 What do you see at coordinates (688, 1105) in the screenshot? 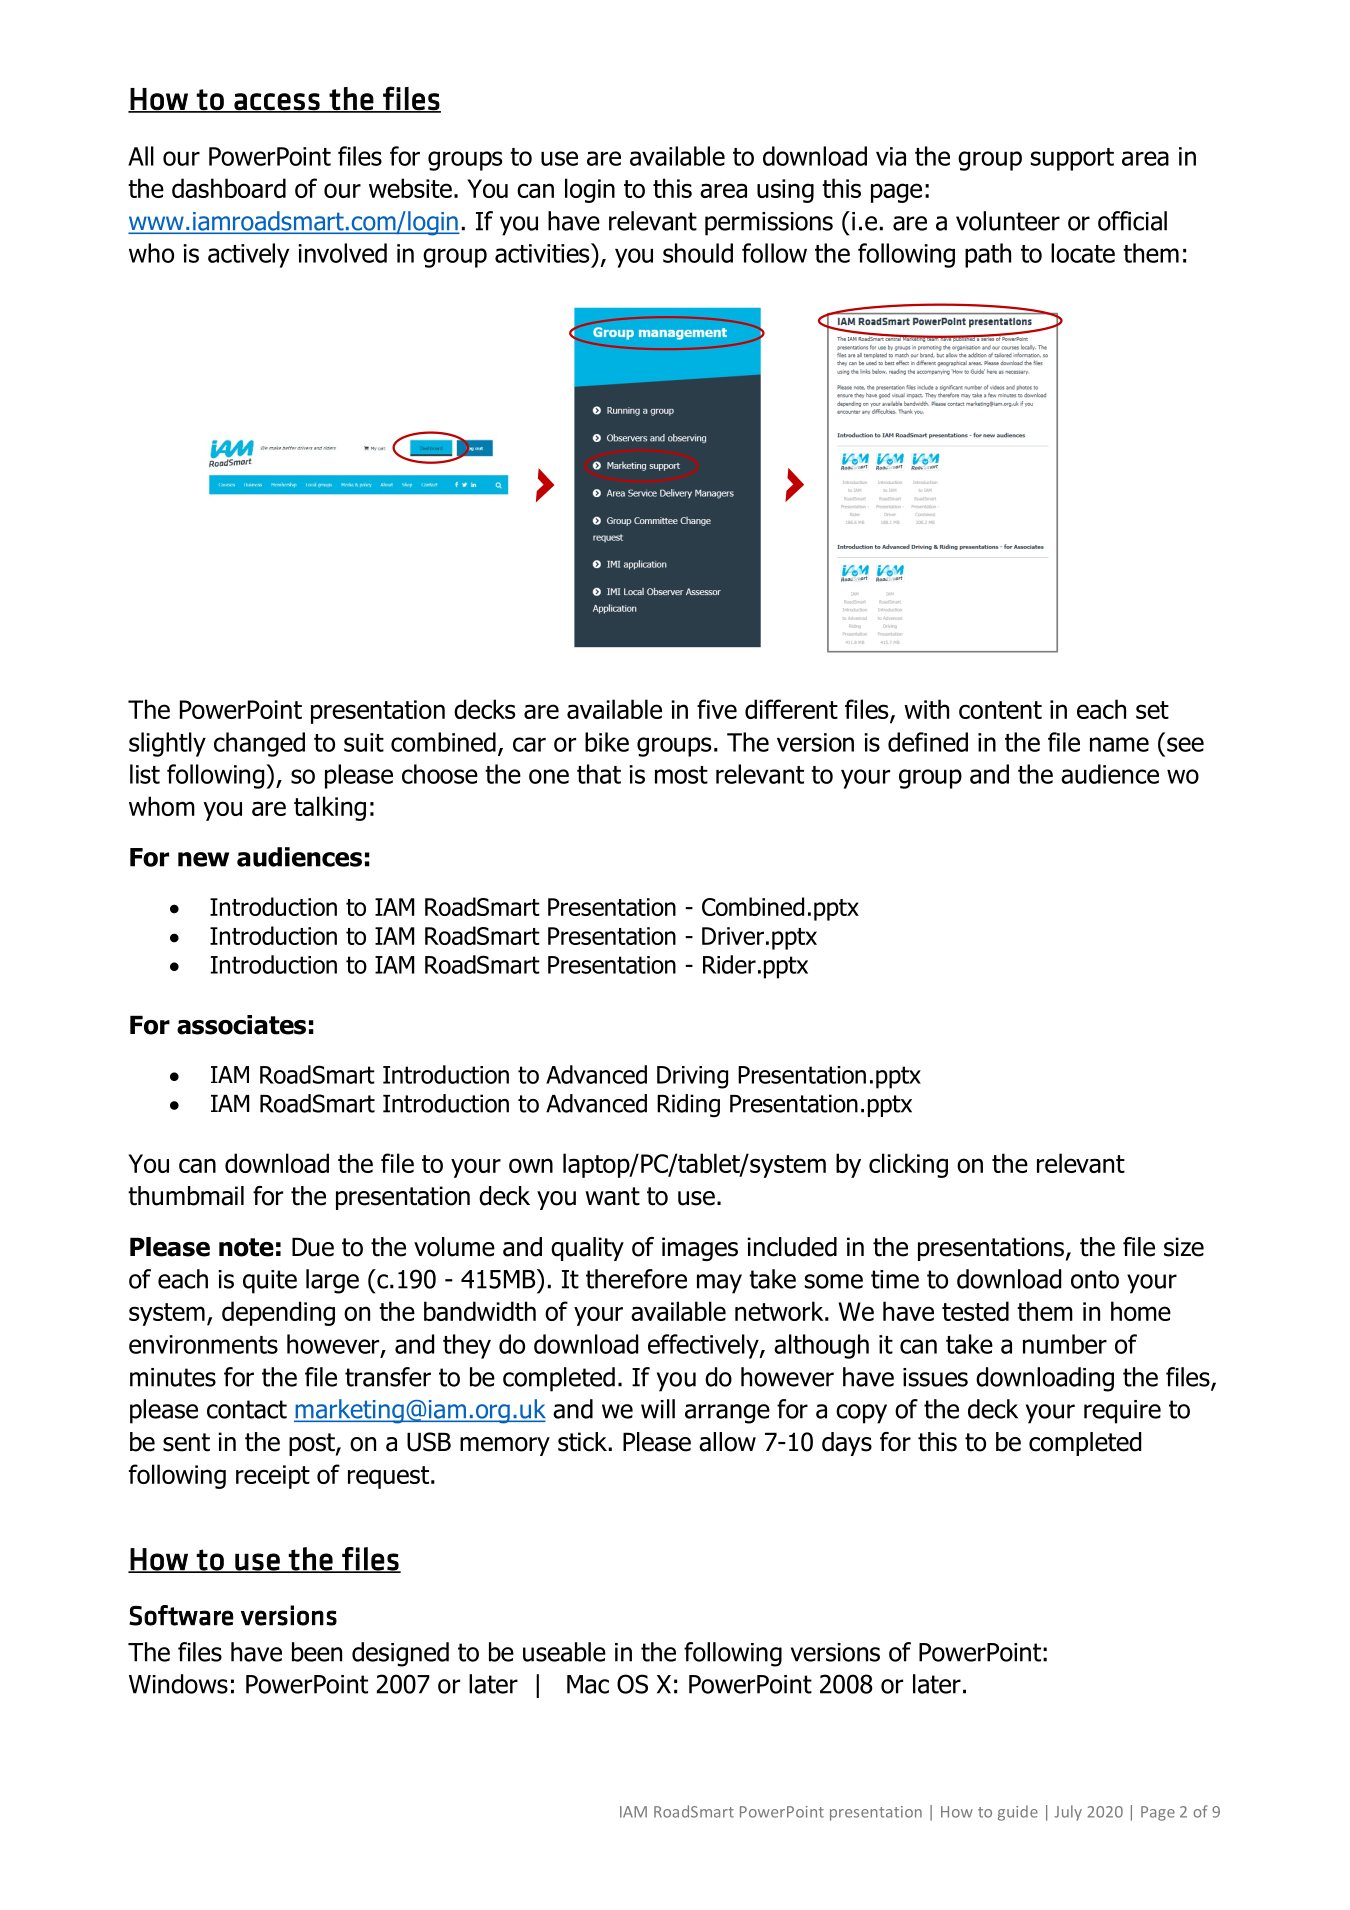
I see `Riding` at bounding box center [688, 1105].
